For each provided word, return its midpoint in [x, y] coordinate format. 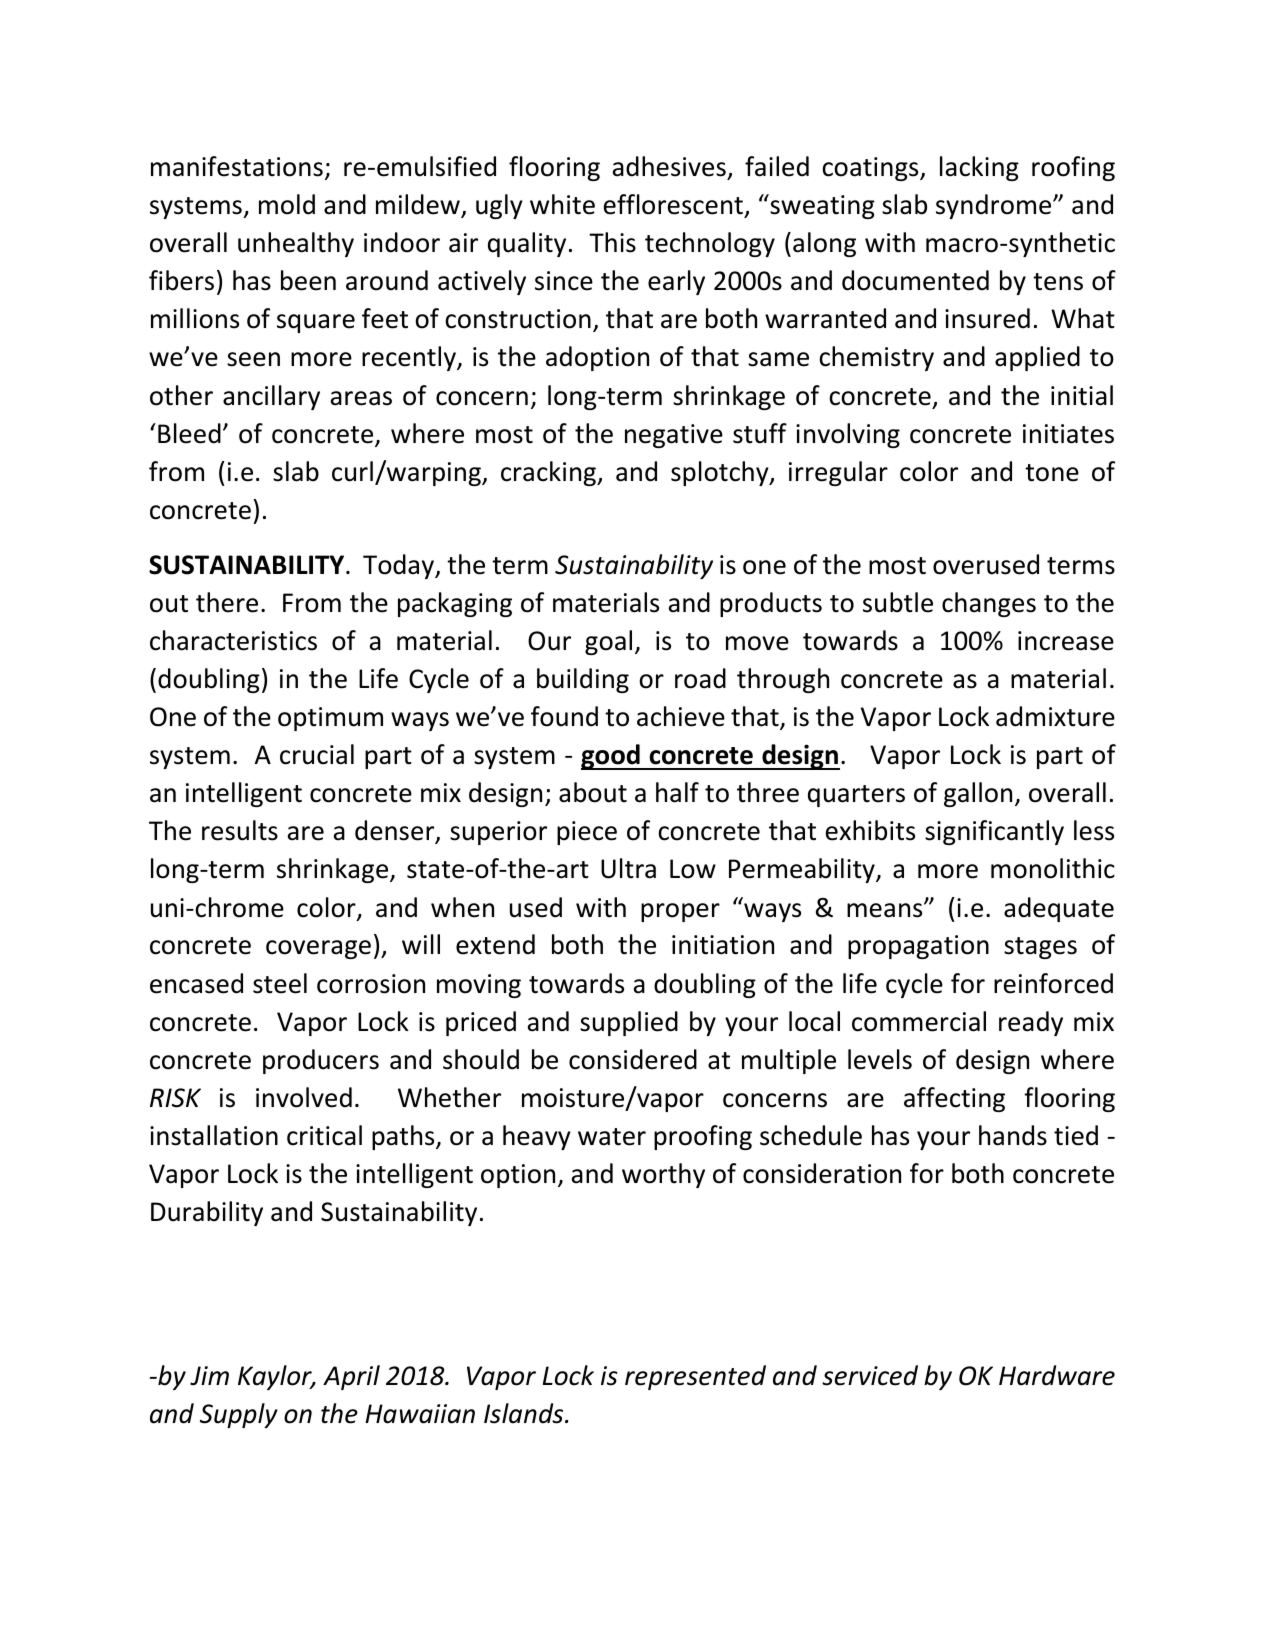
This [612, 242]
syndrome [995, 206]
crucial [317, 754]
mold [287, 204]
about [593, 792]
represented [695, 1377]
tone [1052, 473]
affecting [954, 1099]
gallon [978, 794]
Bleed [189, 433]
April [351, 1377]
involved [304, 1097]
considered [633, 1059]
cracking [549, 473]
